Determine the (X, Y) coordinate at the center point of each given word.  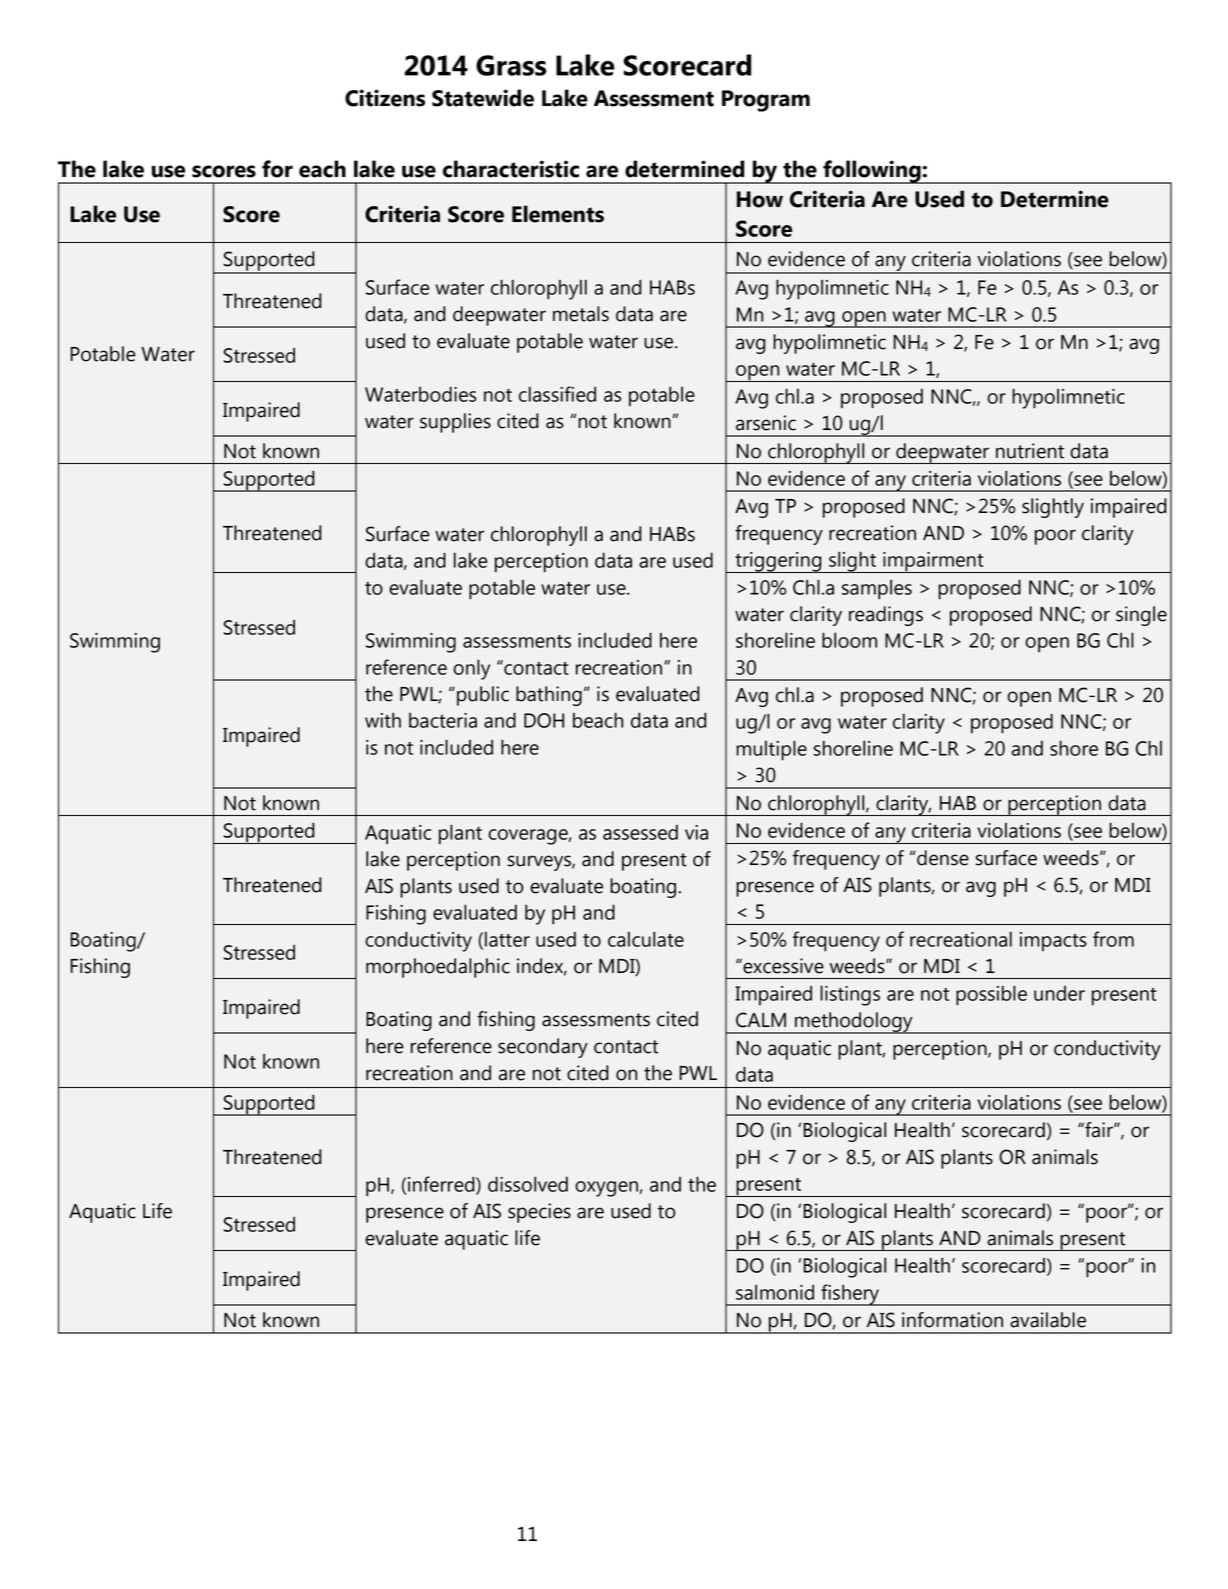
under (1059, 993)
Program (766, 101)
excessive (782, 966)
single (1141, 616)
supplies (455, 423)
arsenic (766, 423)
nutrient (1030, 451)
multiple (771, 750)
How (760, 199)
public (483, 696)
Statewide (483, 98)
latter (507, 939)
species (539, 1213)
